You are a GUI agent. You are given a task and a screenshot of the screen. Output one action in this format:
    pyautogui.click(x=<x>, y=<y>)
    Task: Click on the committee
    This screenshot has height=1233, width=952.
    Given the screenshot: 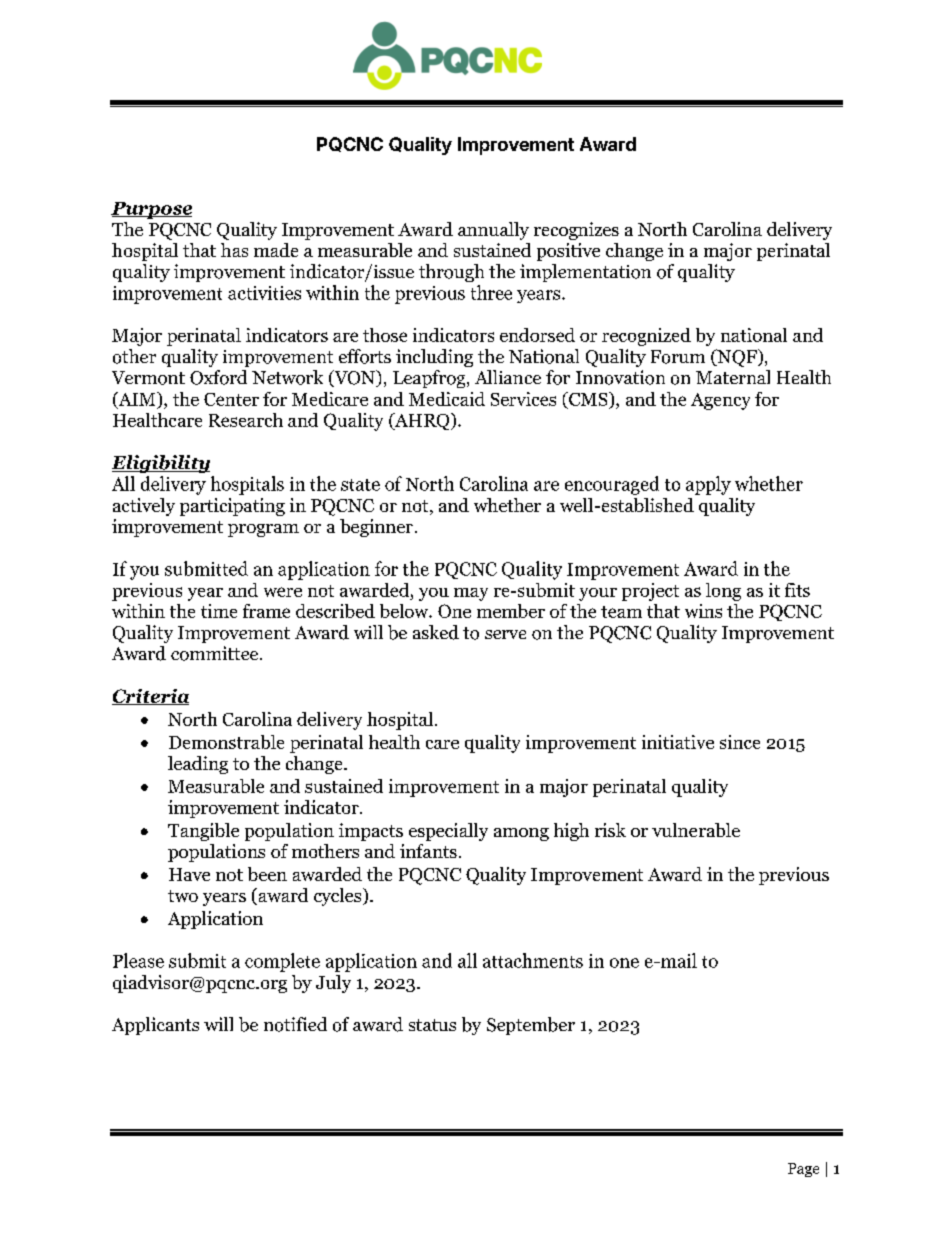 What is the action you would take?
    pyautogui.click(x=216, y=653)
